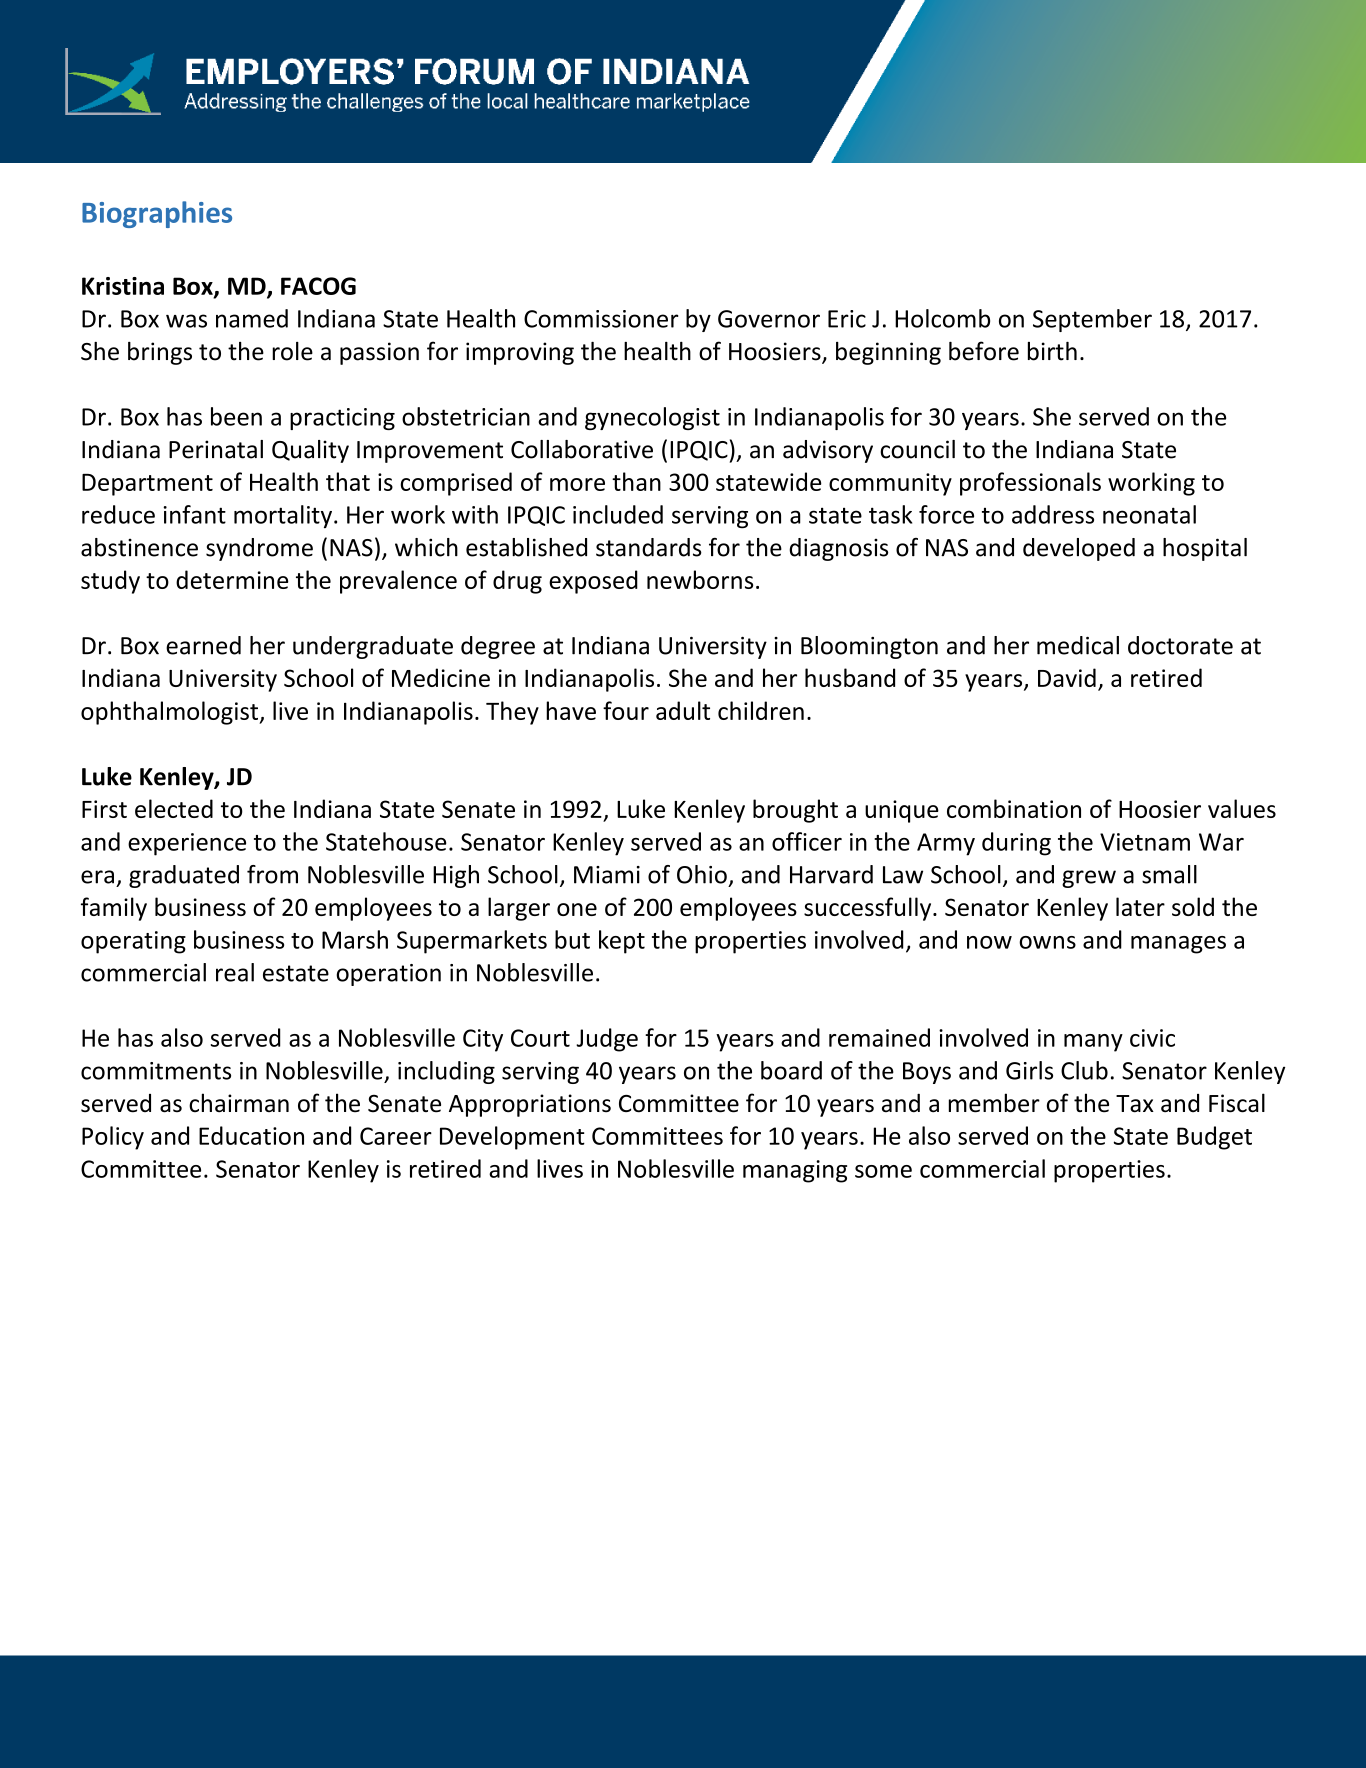  I want to click on Education, so click(251, 1135).
